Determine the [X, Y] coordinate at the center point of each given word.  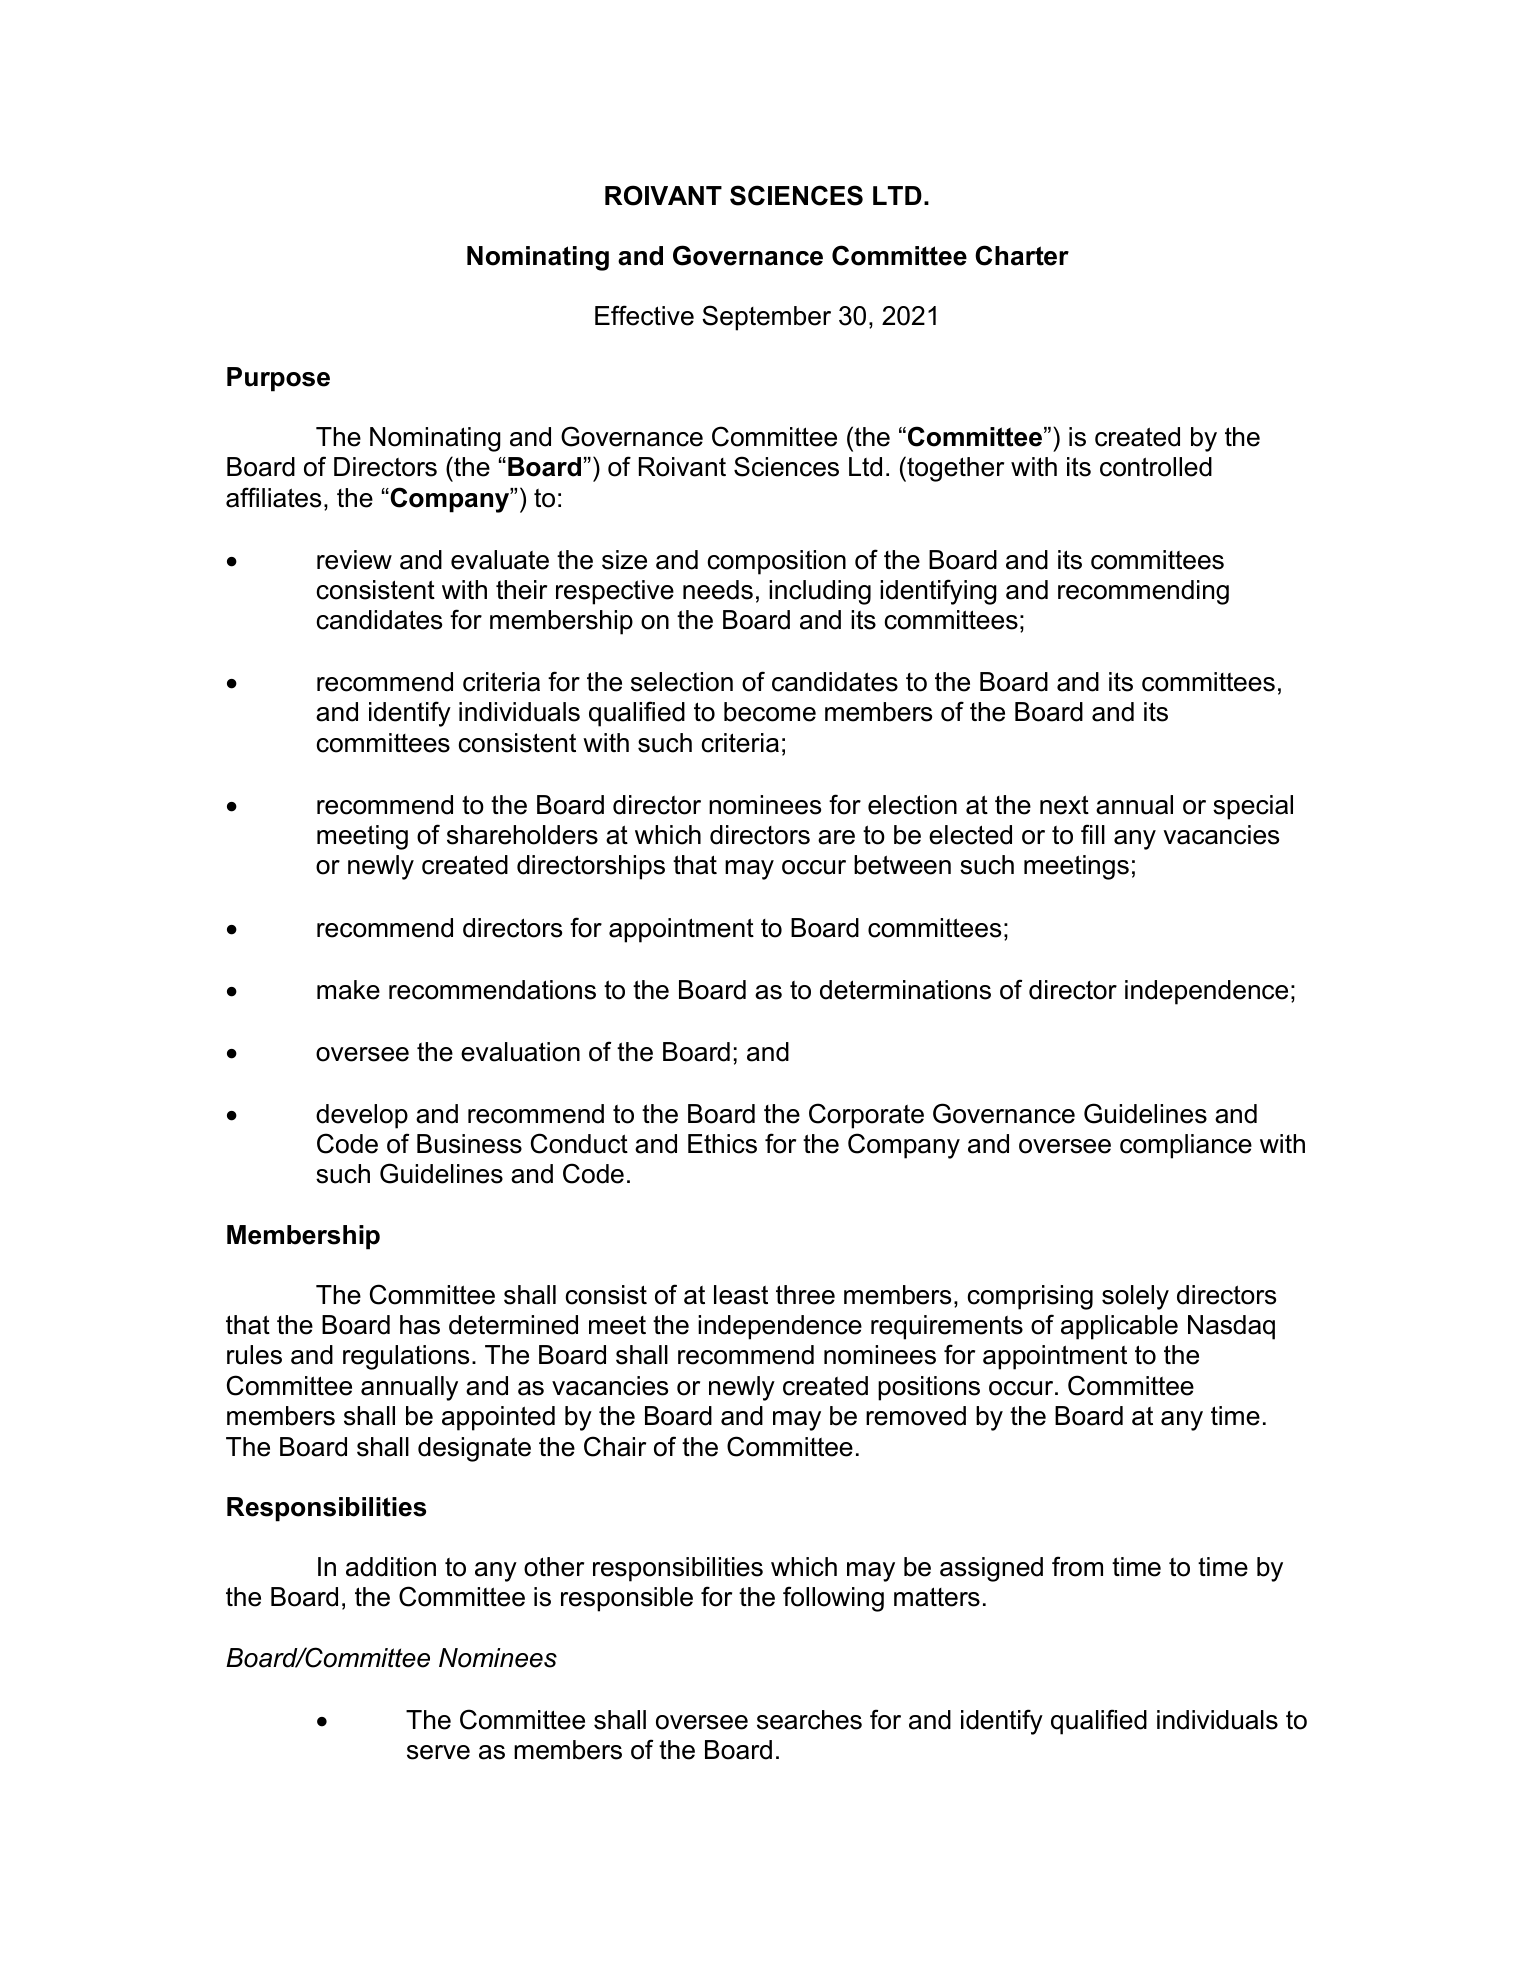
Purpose [278, 379]
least [741, 1295]
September [766, 318]
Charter [1022, 255]
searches [809, 1720]
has [420, 1325]
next [1064, 805]
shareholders [522, 835]
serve [438, 1752]
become [770, 712]
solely [1135, 1297]
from [1077, 1566]
